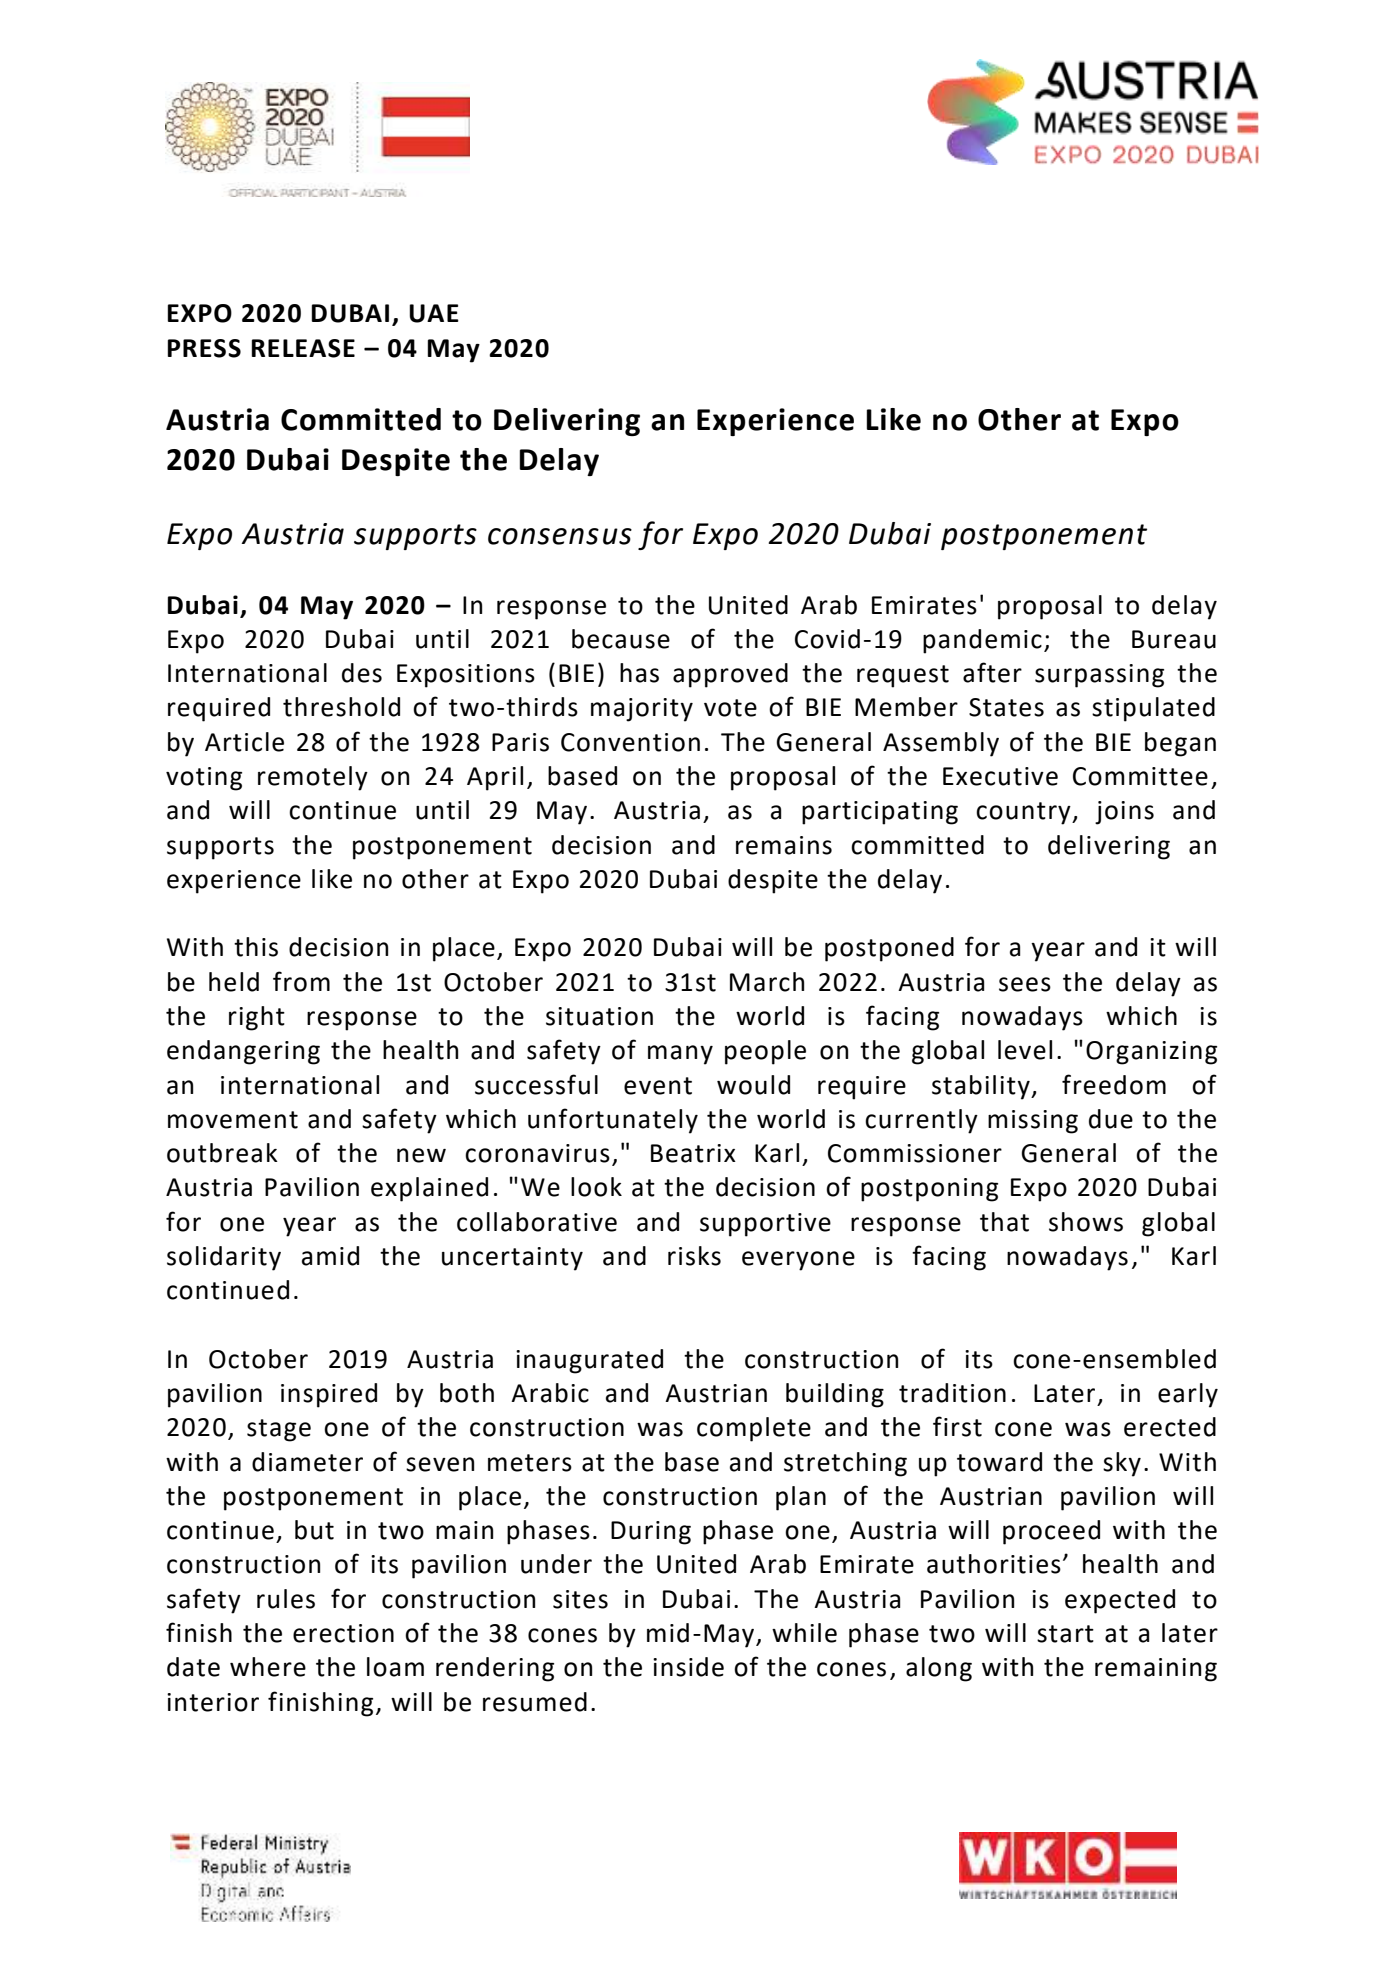 The width and height of the screenshot is (1393, 1970). What do you see at coordinates (680, 1055) in the screenshot?
I see `many` at bounding box center [680, 1055].
